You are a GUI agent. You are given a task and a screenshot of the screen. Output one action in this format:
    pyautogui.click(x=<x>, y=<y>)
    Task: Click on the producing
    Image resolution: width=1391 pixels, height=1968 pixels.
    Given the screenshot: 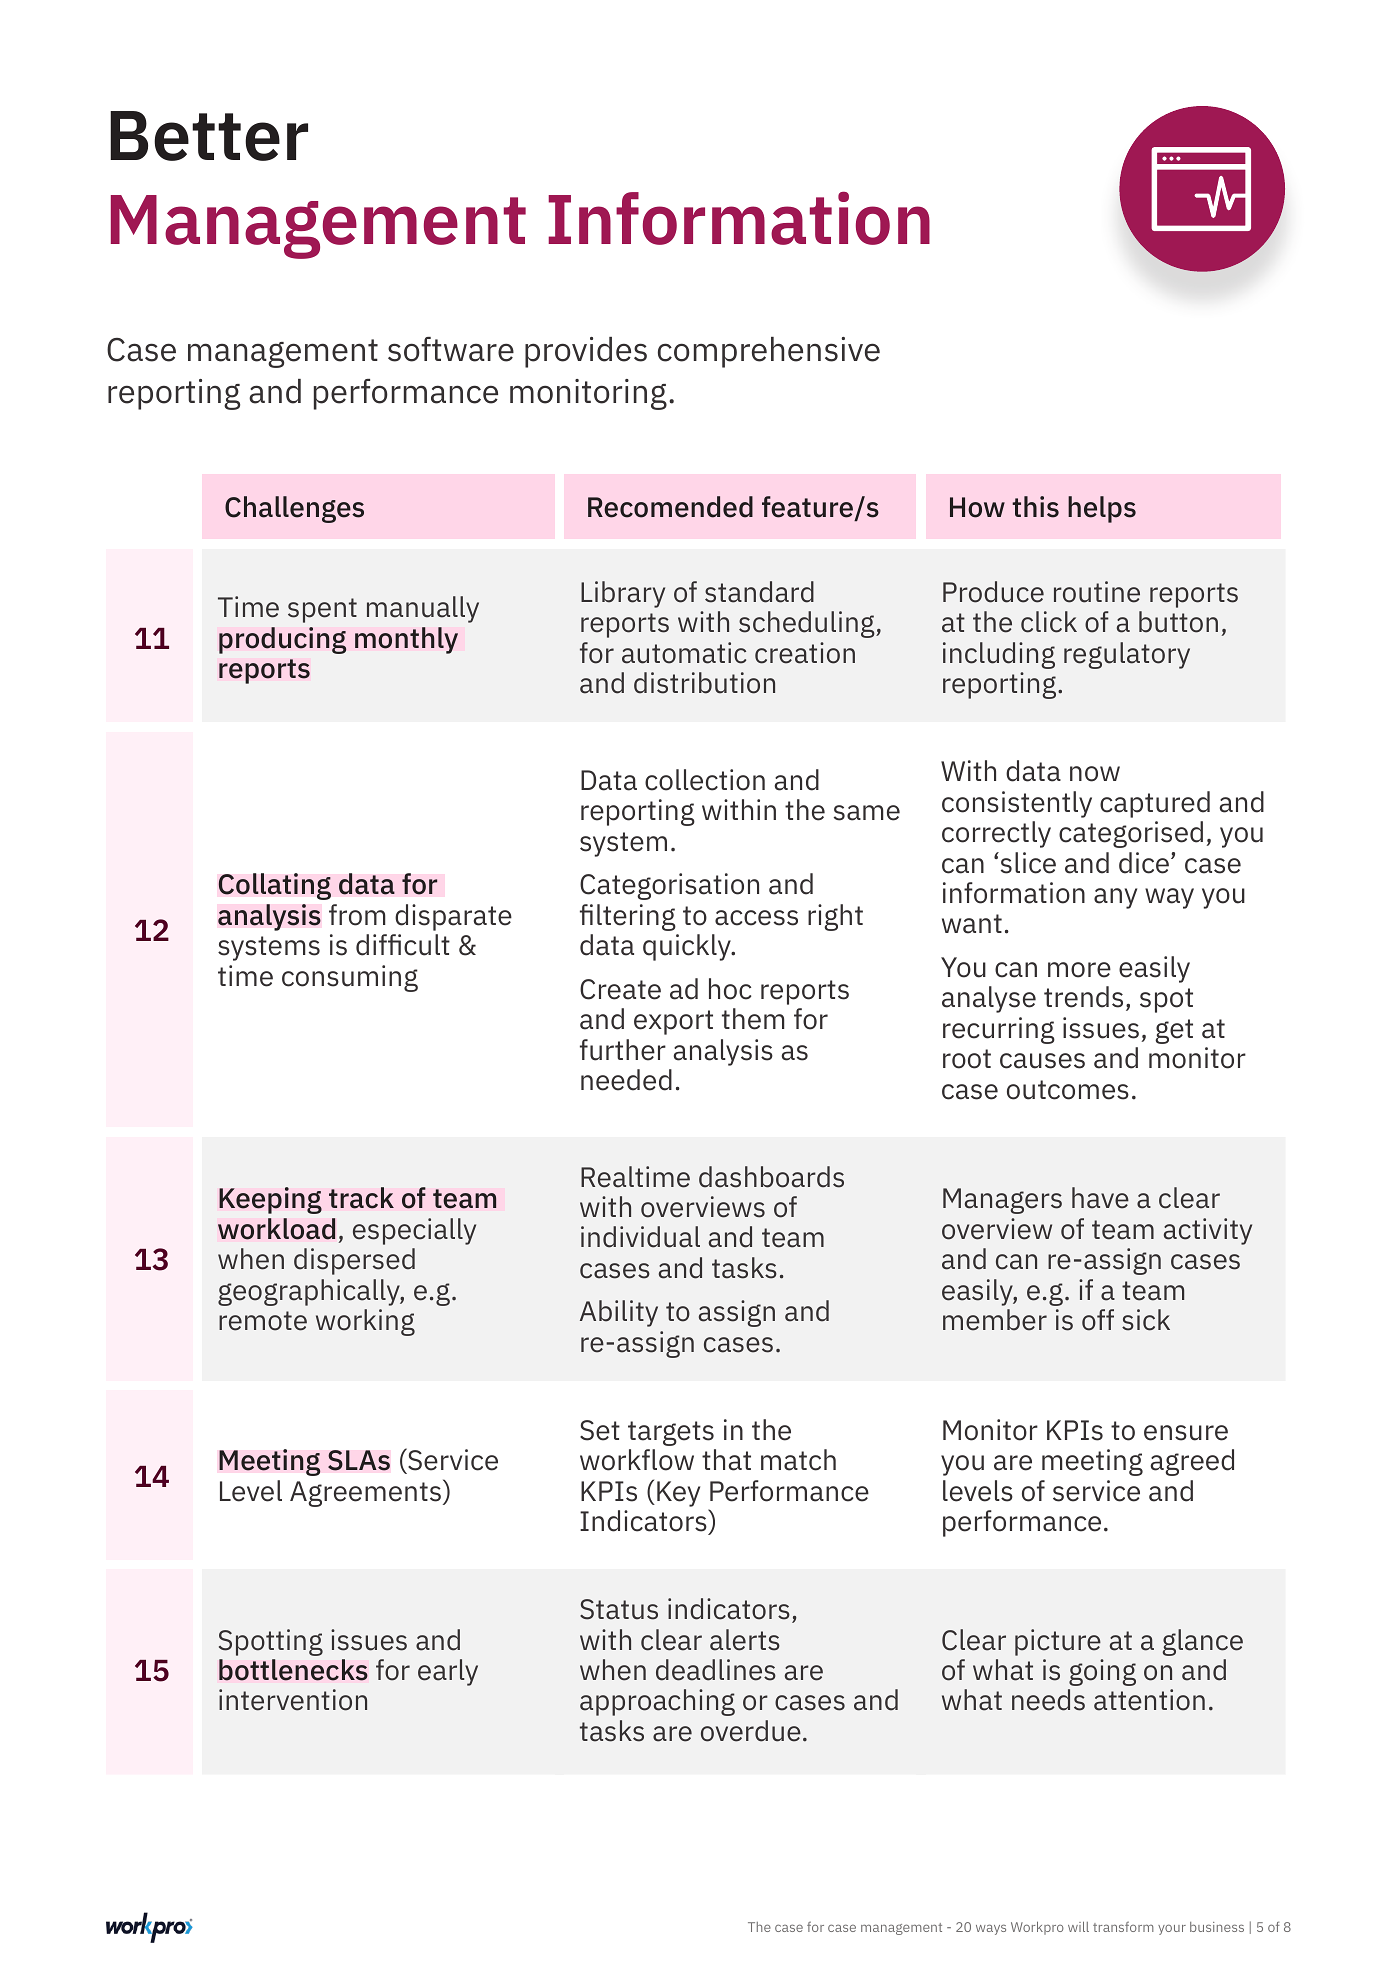 What is the action you would take?
    pyautogui.click(x=282, y=640)
